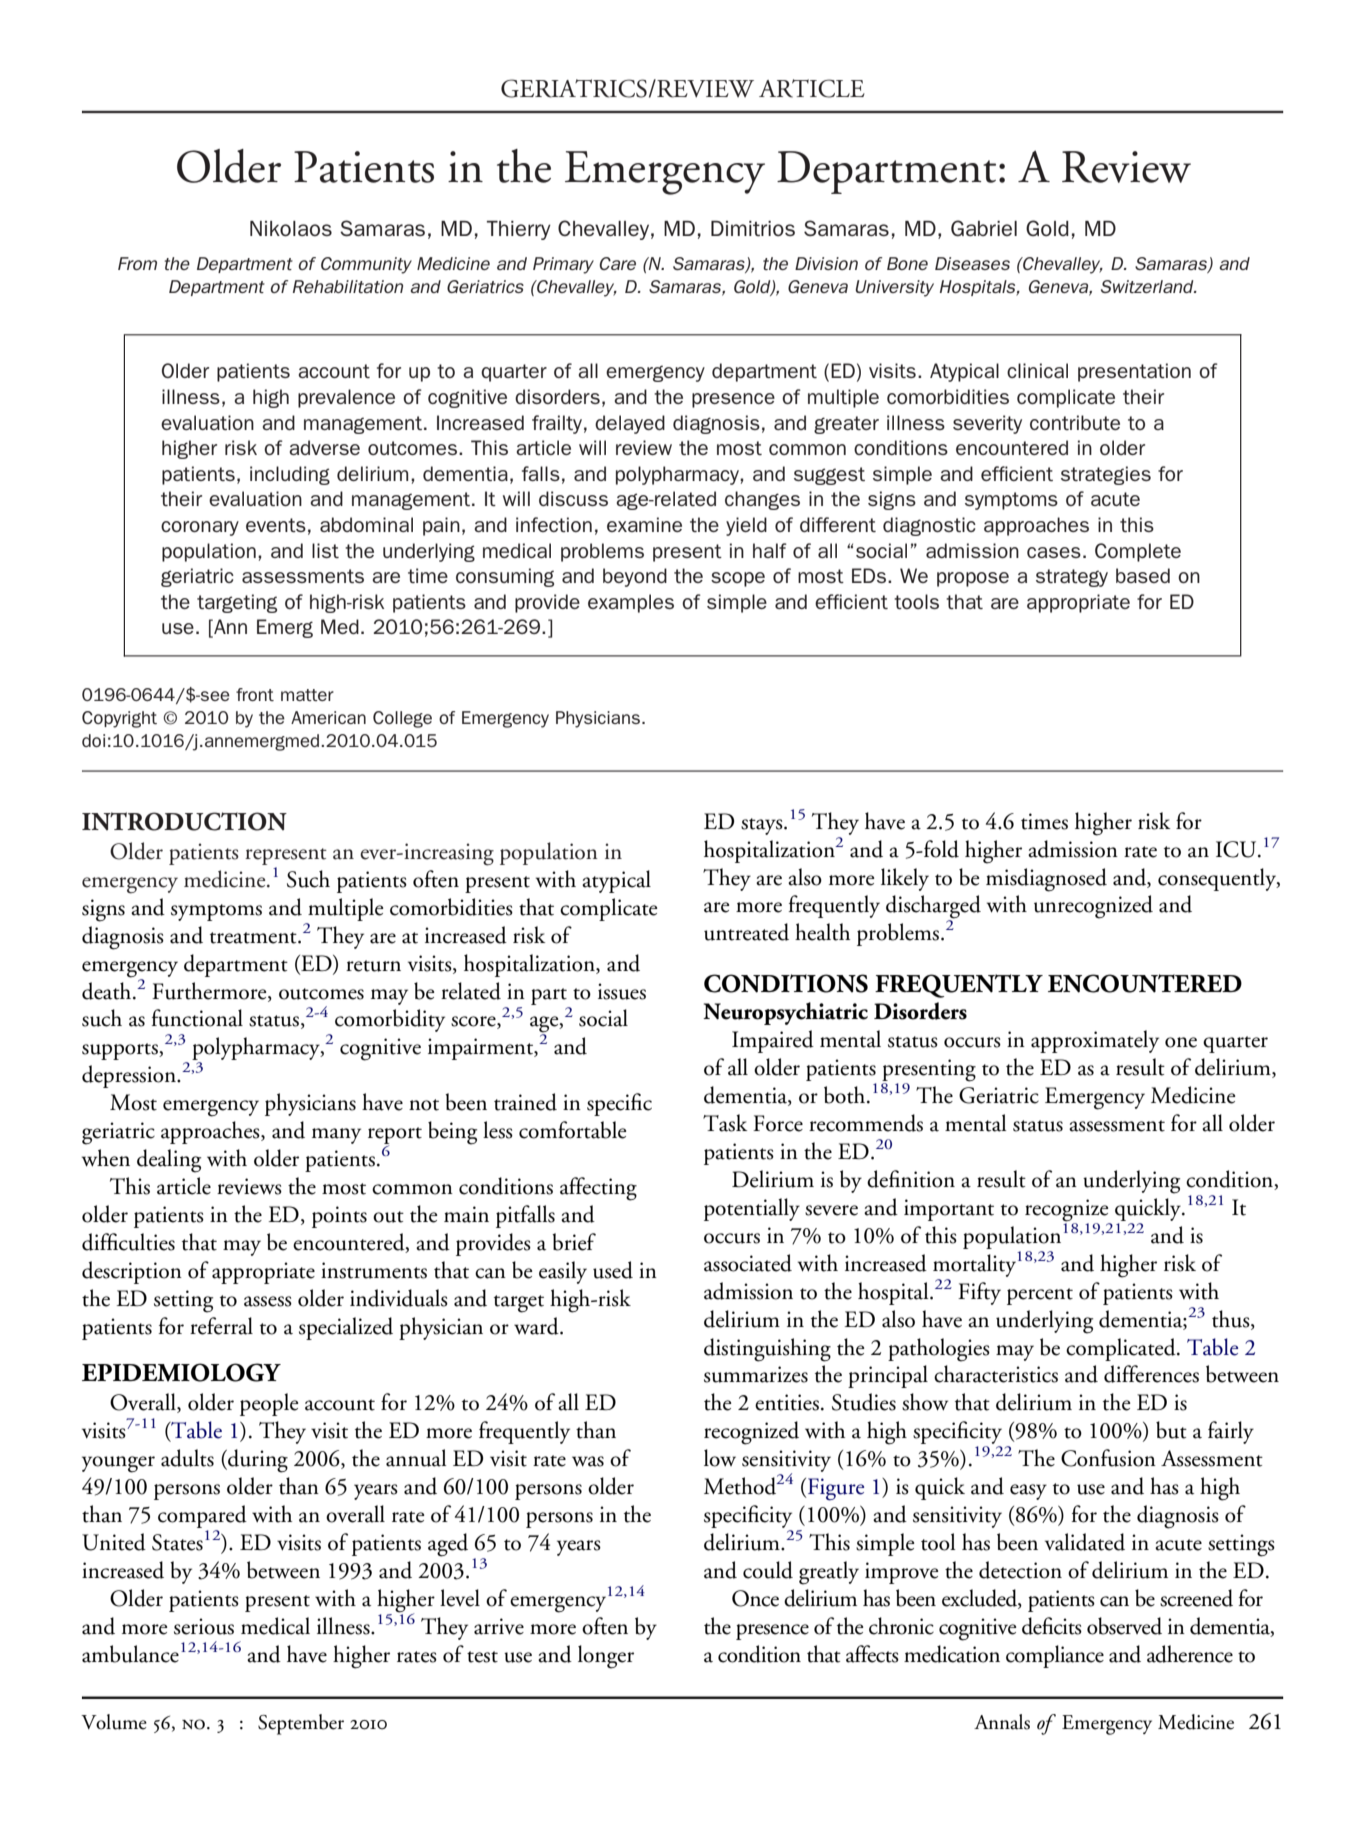  What do you see at coordinates (204, 1626) in the document?
I see `serious` at bounding box center [204, 1626].
